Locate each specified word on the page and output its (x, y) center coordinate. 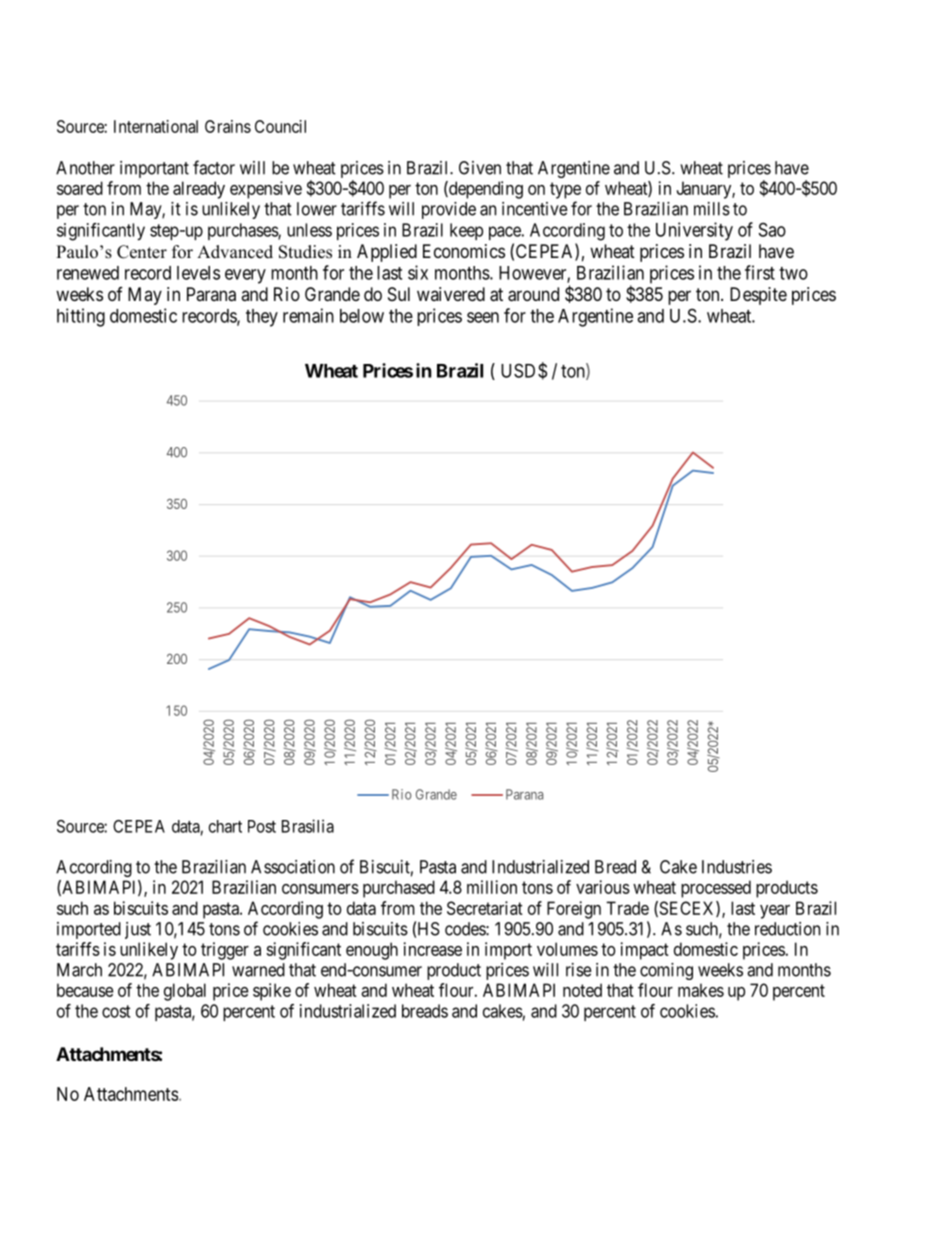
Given (480, 168)
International (156, 126)
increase (433, 949)
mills (712, 209)
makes (701, 990)
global (185, 992)
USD (520, 370)
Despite (758, 296)
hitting (81, 317)
